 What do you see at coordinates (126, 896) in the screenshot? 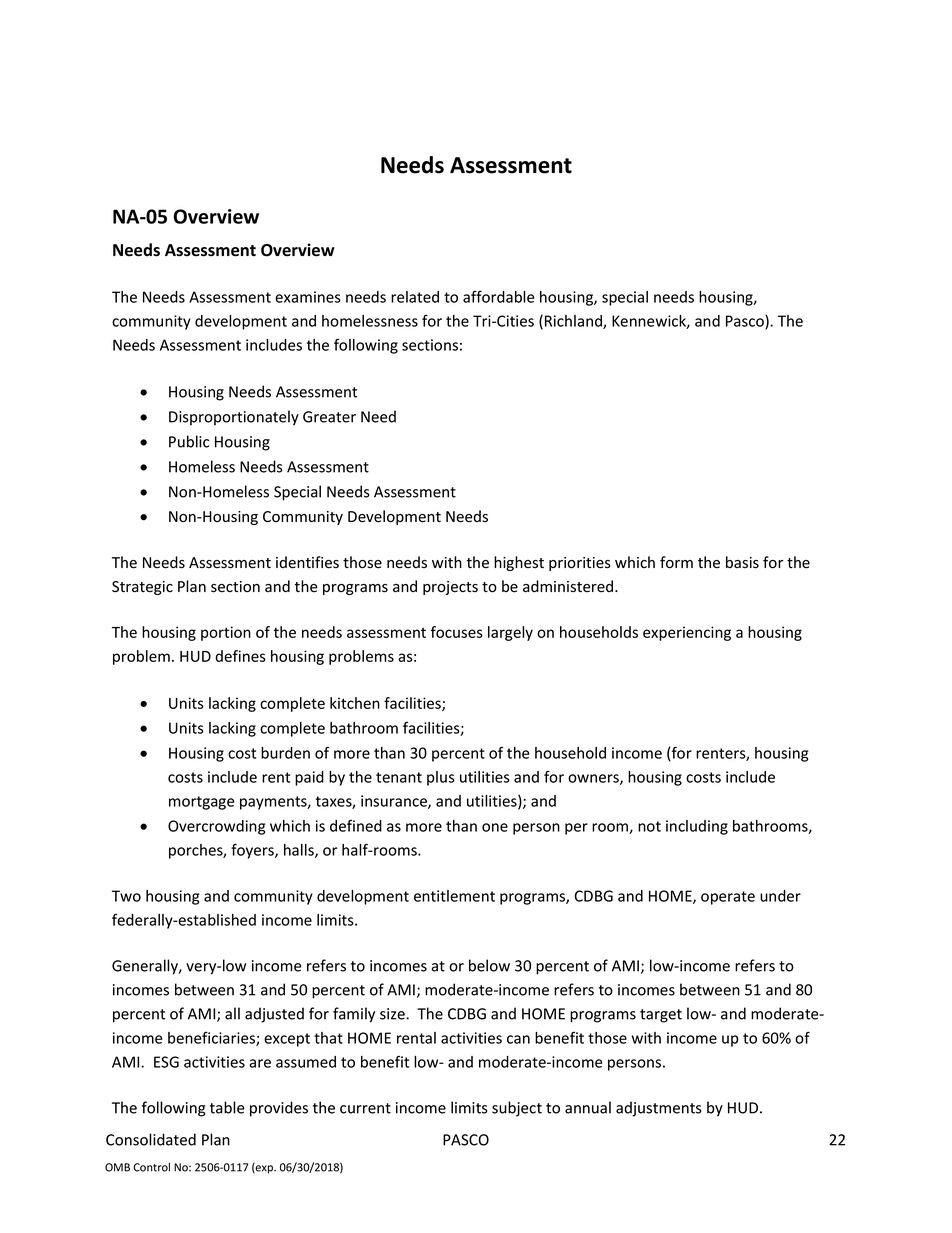
I see `Two` at bounding box center [126, 896].
